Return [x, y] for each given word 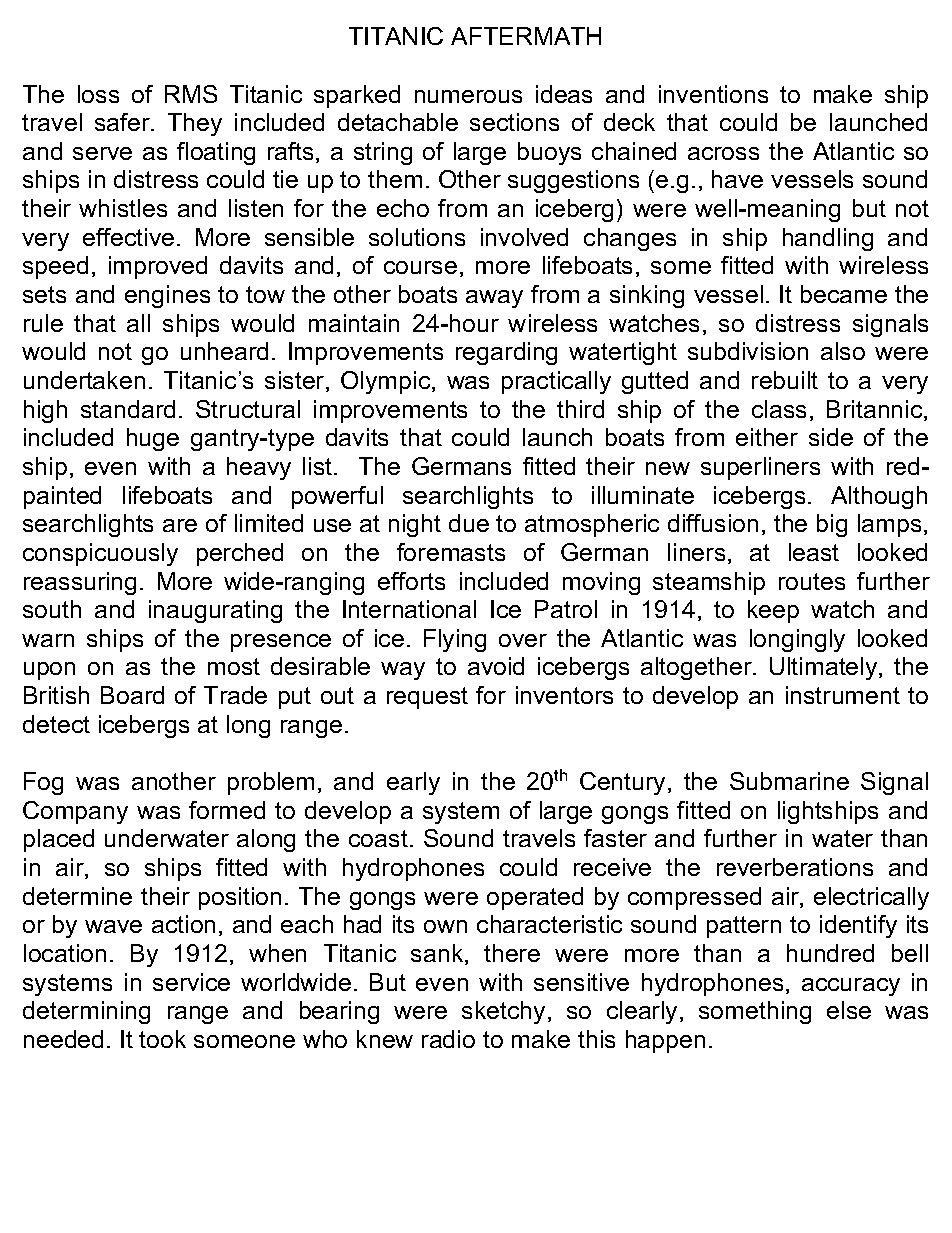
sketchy [505, 1012]
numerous [468, 96]
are [180, 525]
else [849, 1010]
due [469, 523]
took [162, 1039]
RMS [191, 94]
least [814, 552]
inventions [713, 94]
